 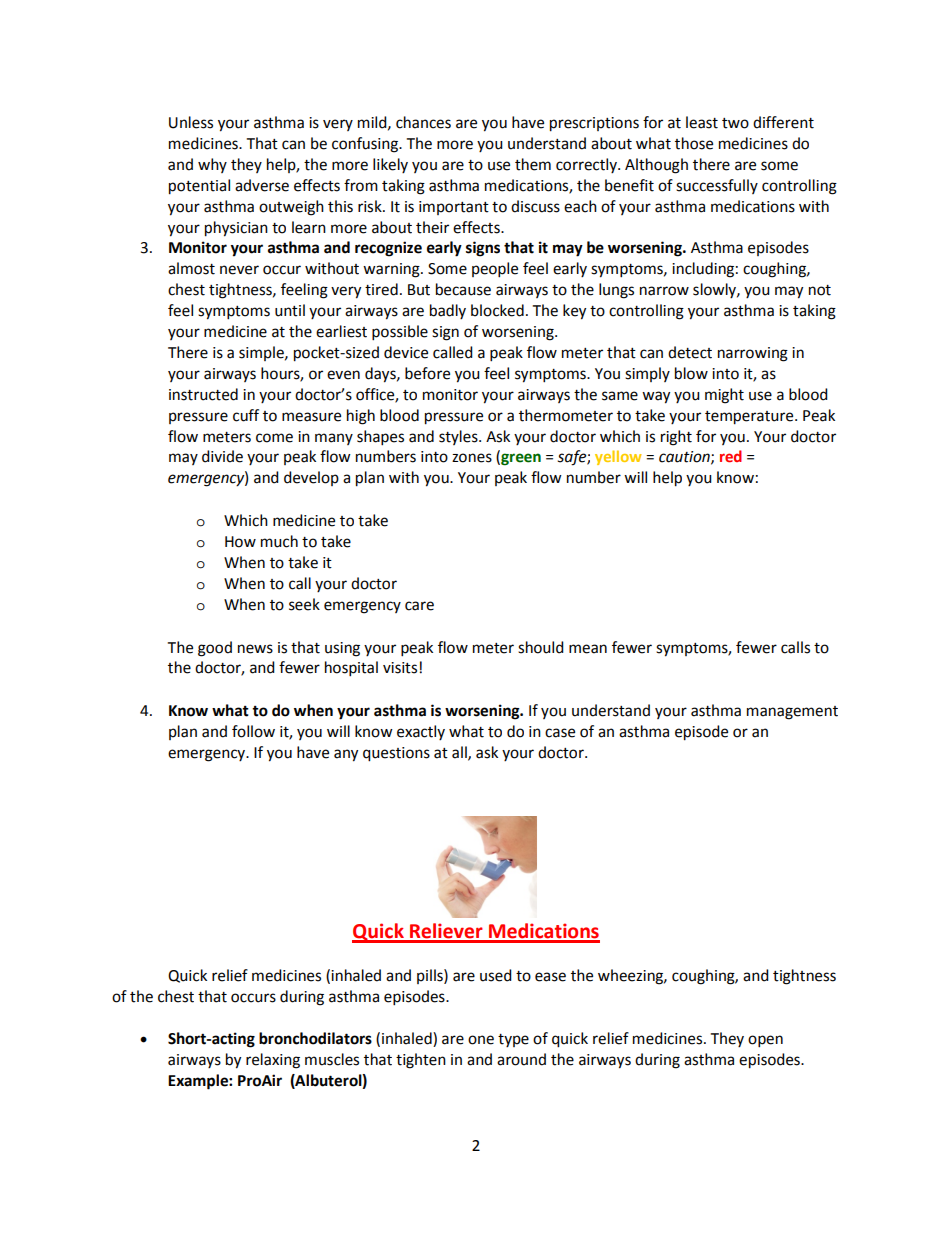 I want to click on seek, so click(x=304, y=604).
